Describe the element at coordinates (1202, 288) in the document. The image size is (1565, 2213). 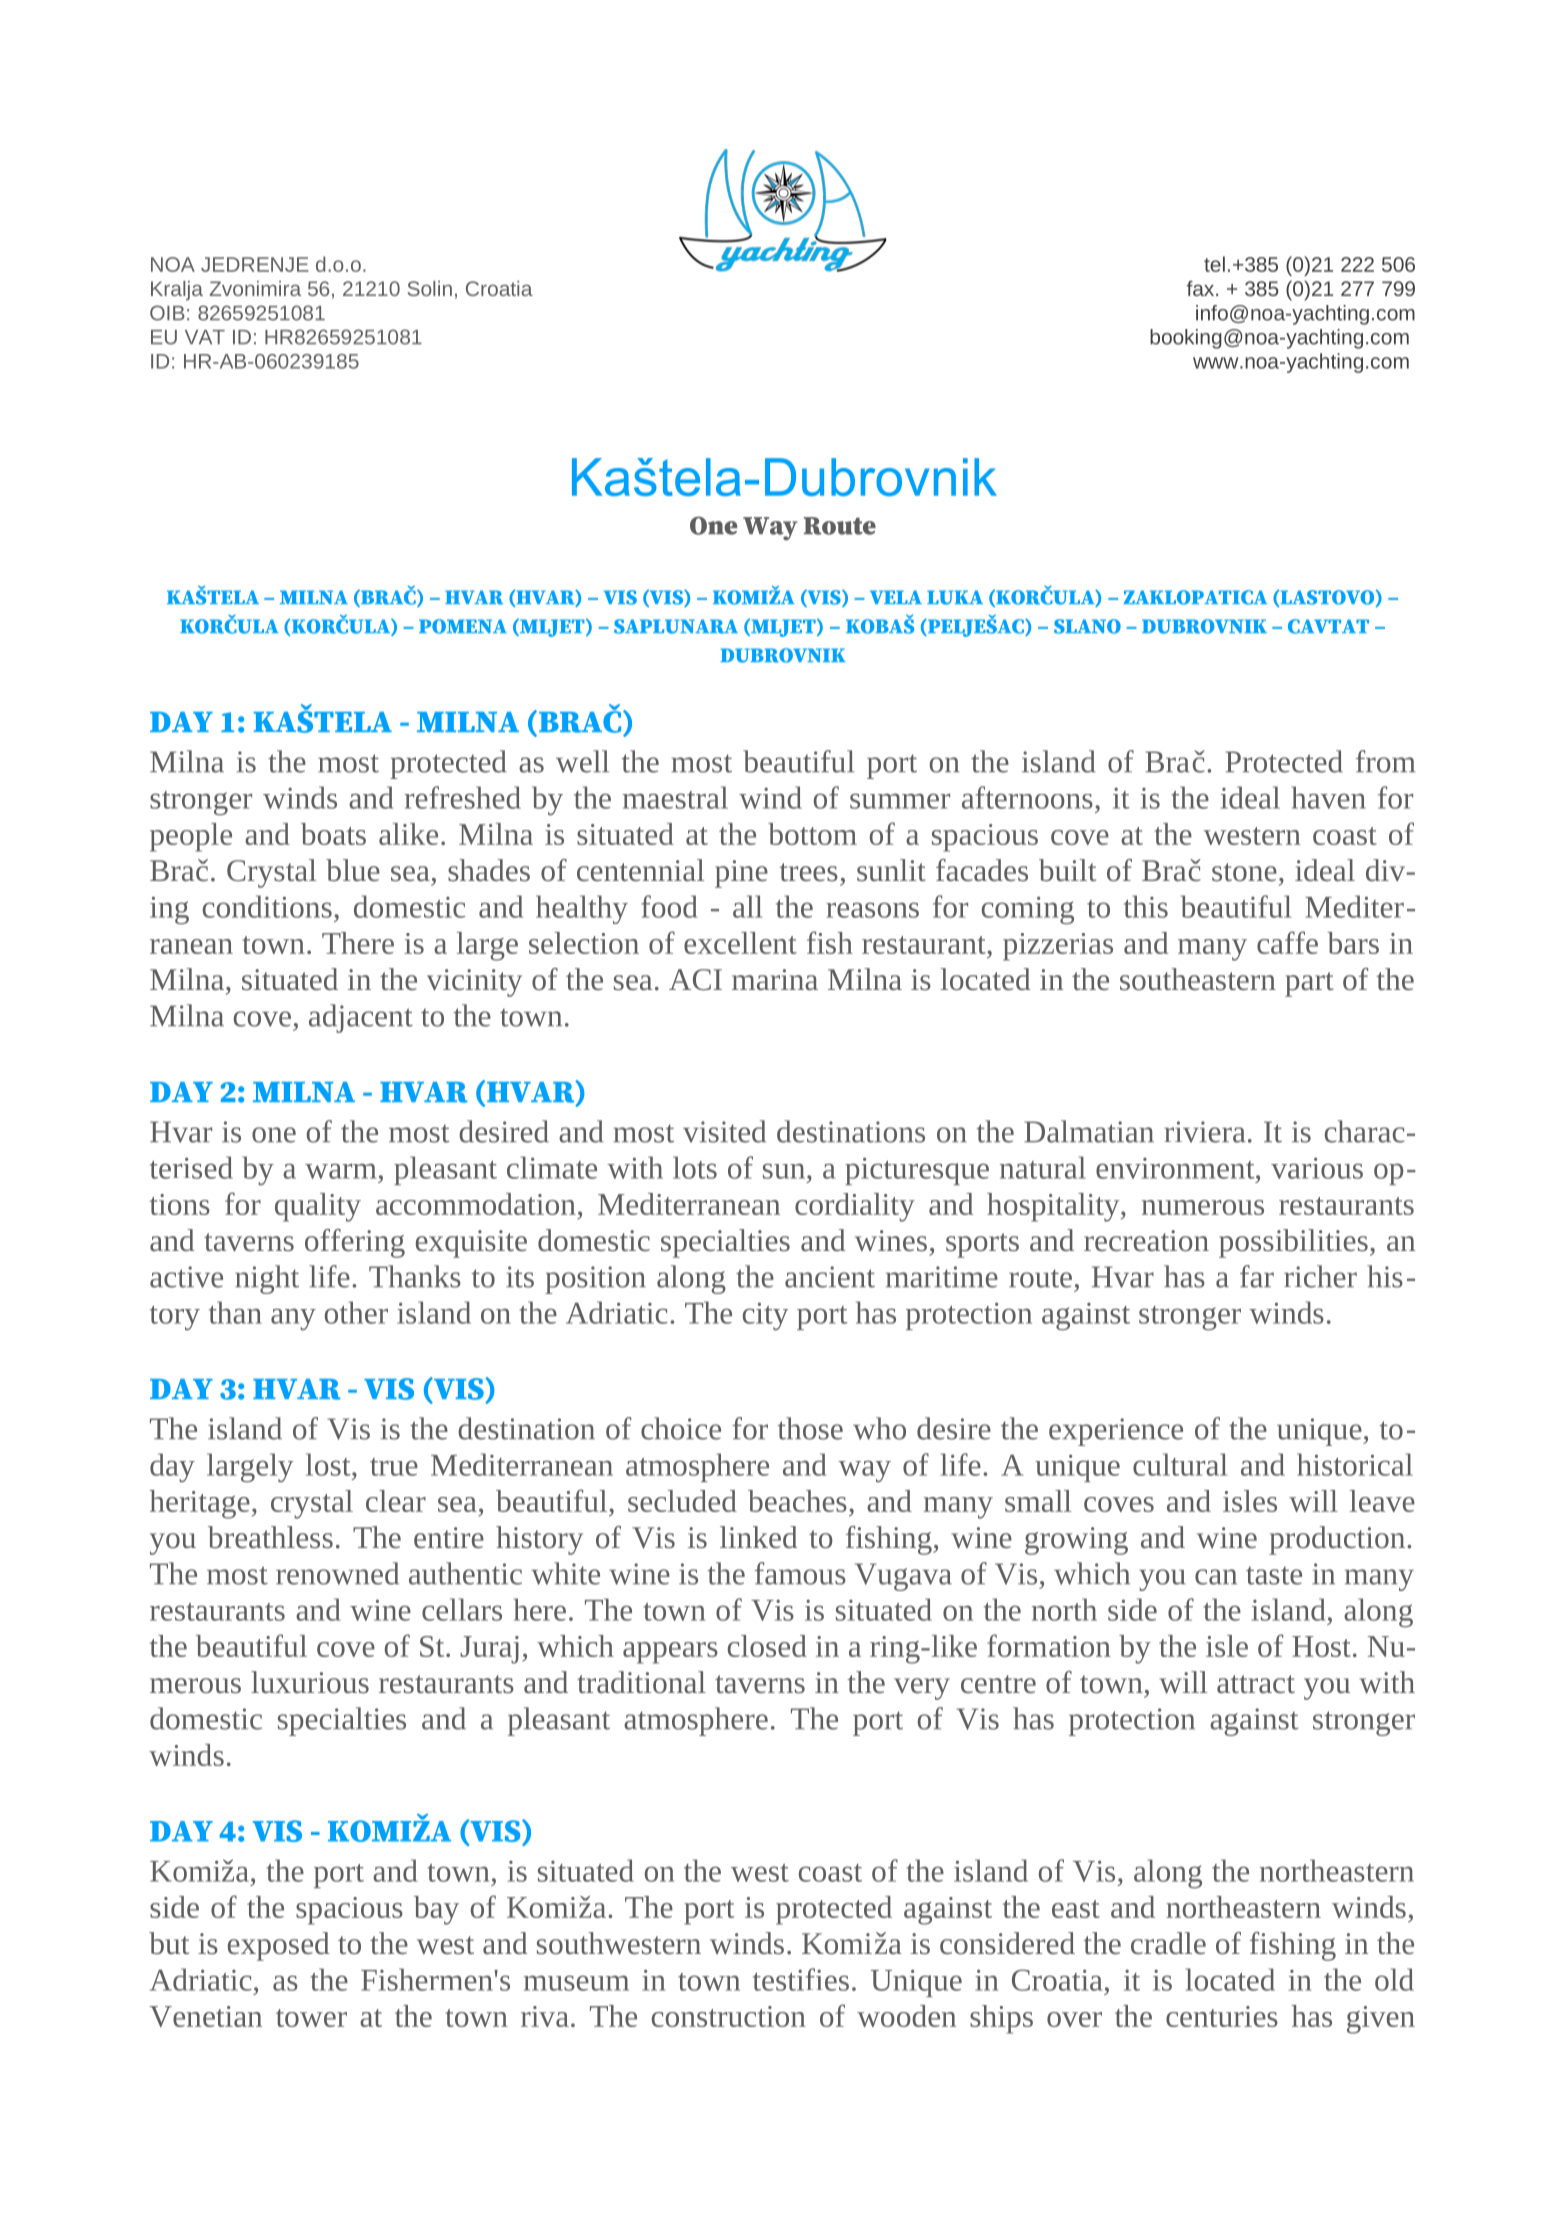
I see `fax` at that location.
